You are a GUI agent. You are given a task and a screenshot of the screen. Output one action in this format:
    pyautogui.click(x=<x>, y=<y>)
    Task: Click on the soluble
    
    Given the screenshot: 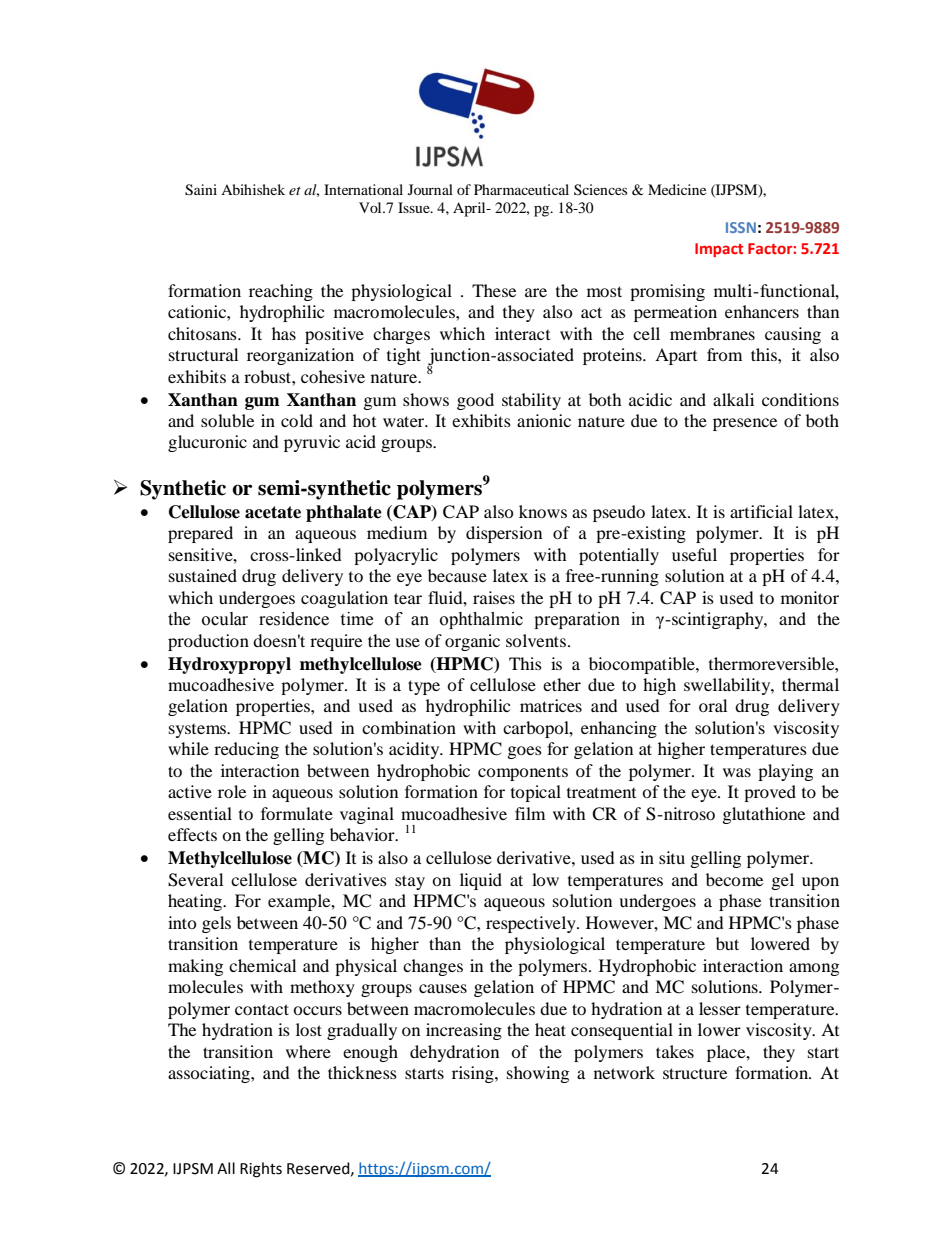 What is the action you would take?
    pyautogui.click(x=227, y=420)
